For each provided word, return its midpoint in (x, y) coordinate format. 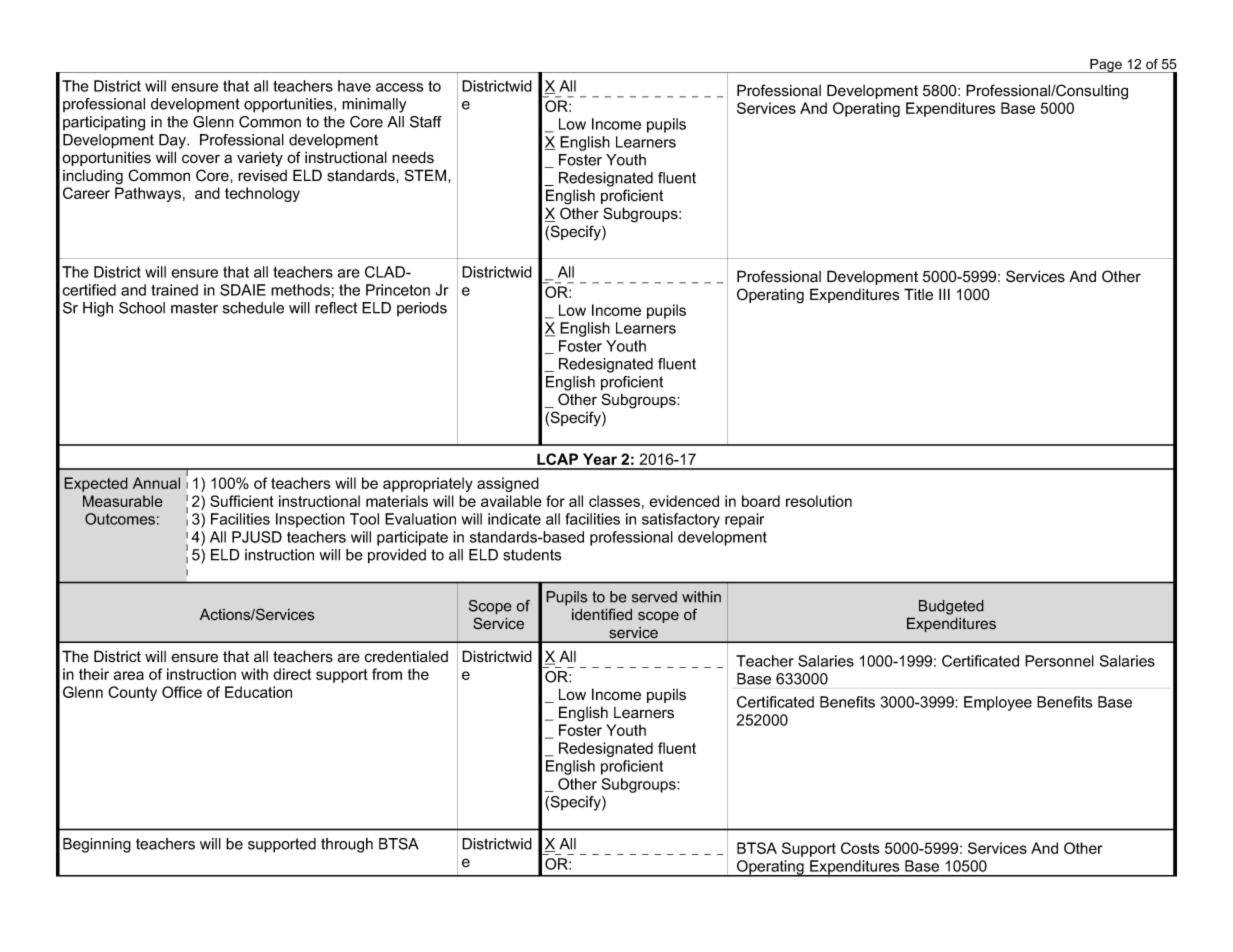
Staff (426, 122)
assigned (508, 484)
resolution (819, 501)
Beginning (97, 845)
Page (1106, 66)
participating (104, 123)
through (347, 845)
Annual (156, 483)
